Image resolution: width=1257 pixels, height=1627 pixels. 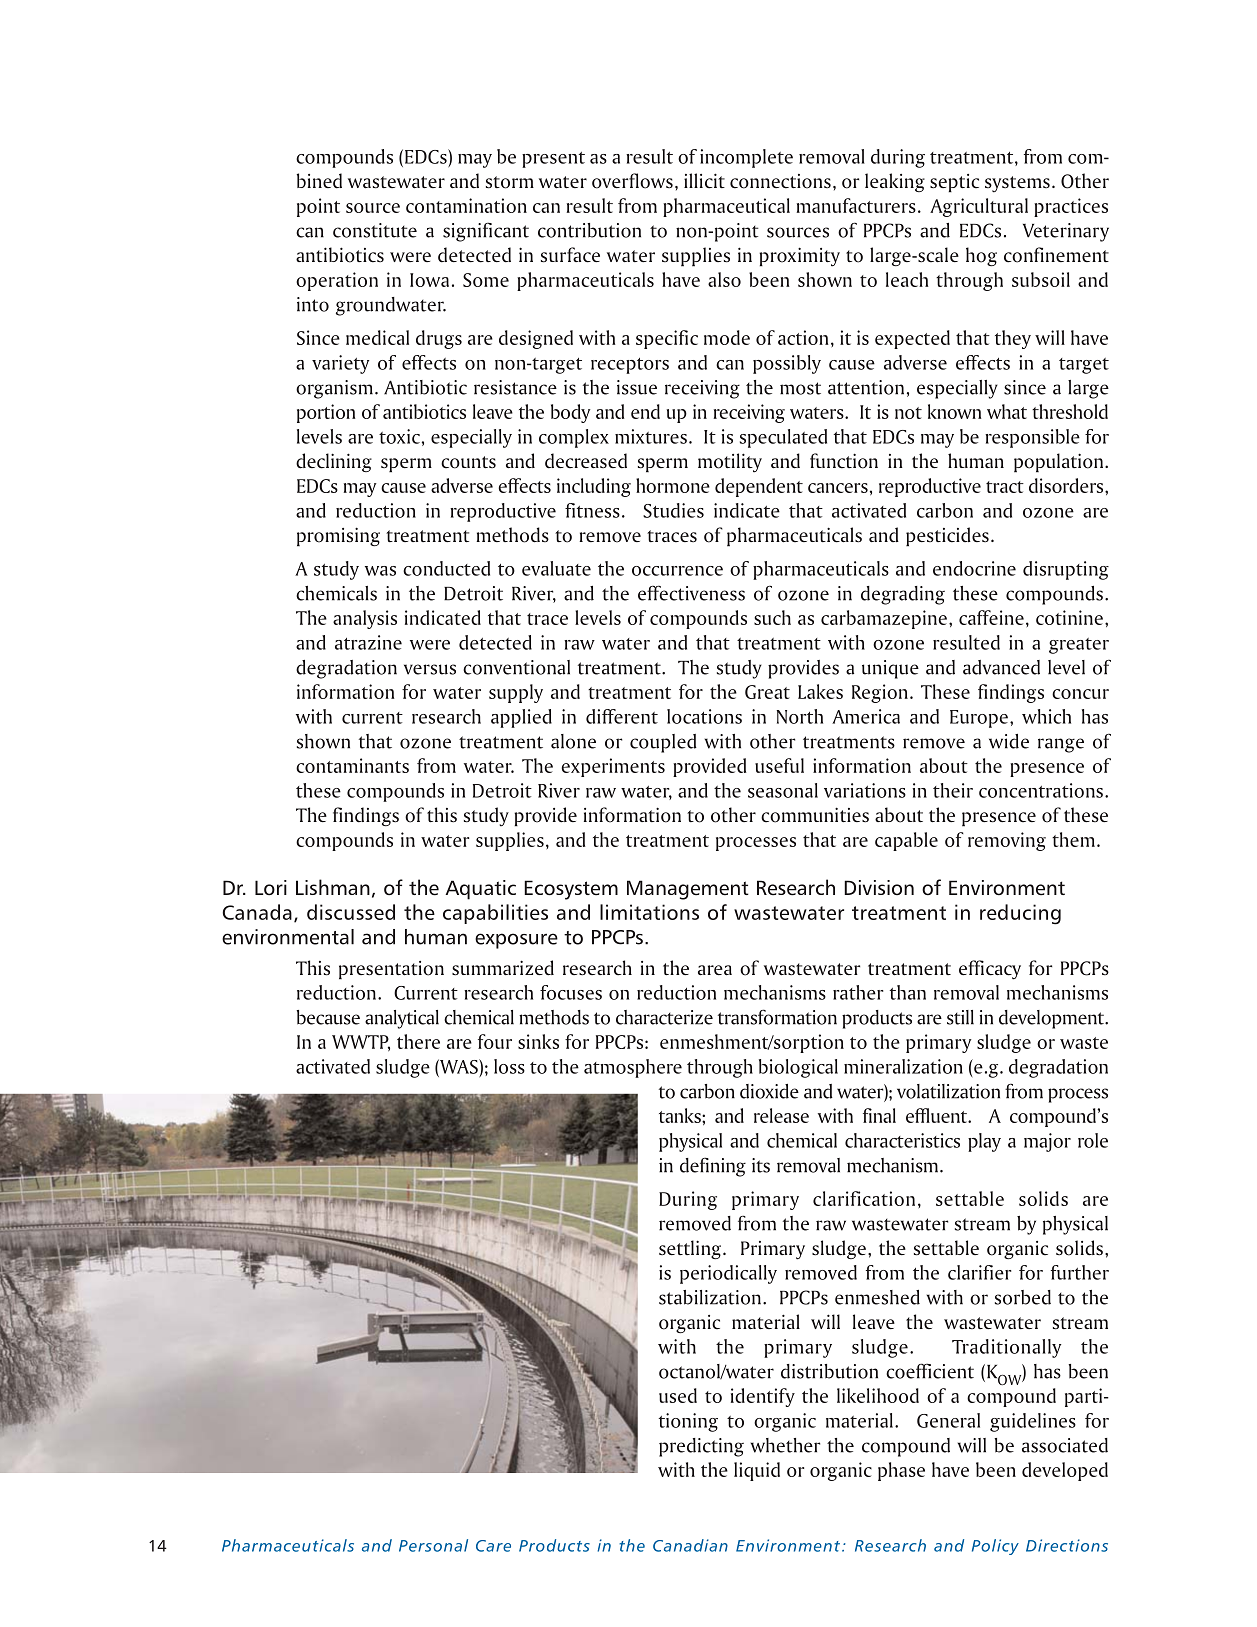 I want to click on removing, so click(x=1007, y=841).
